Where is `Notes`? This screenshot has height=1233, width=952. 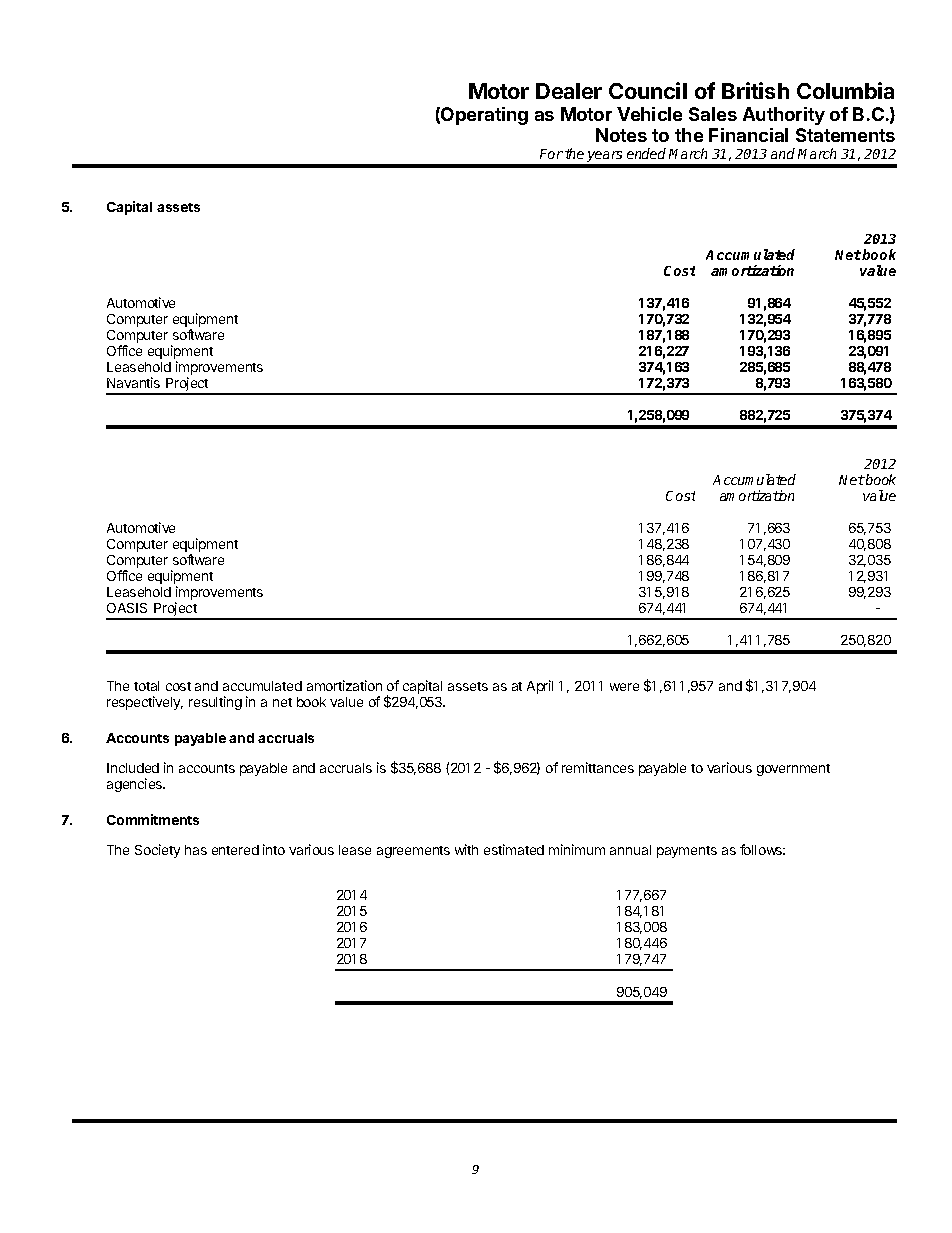 Notes is located at coordinates (621, 135).
